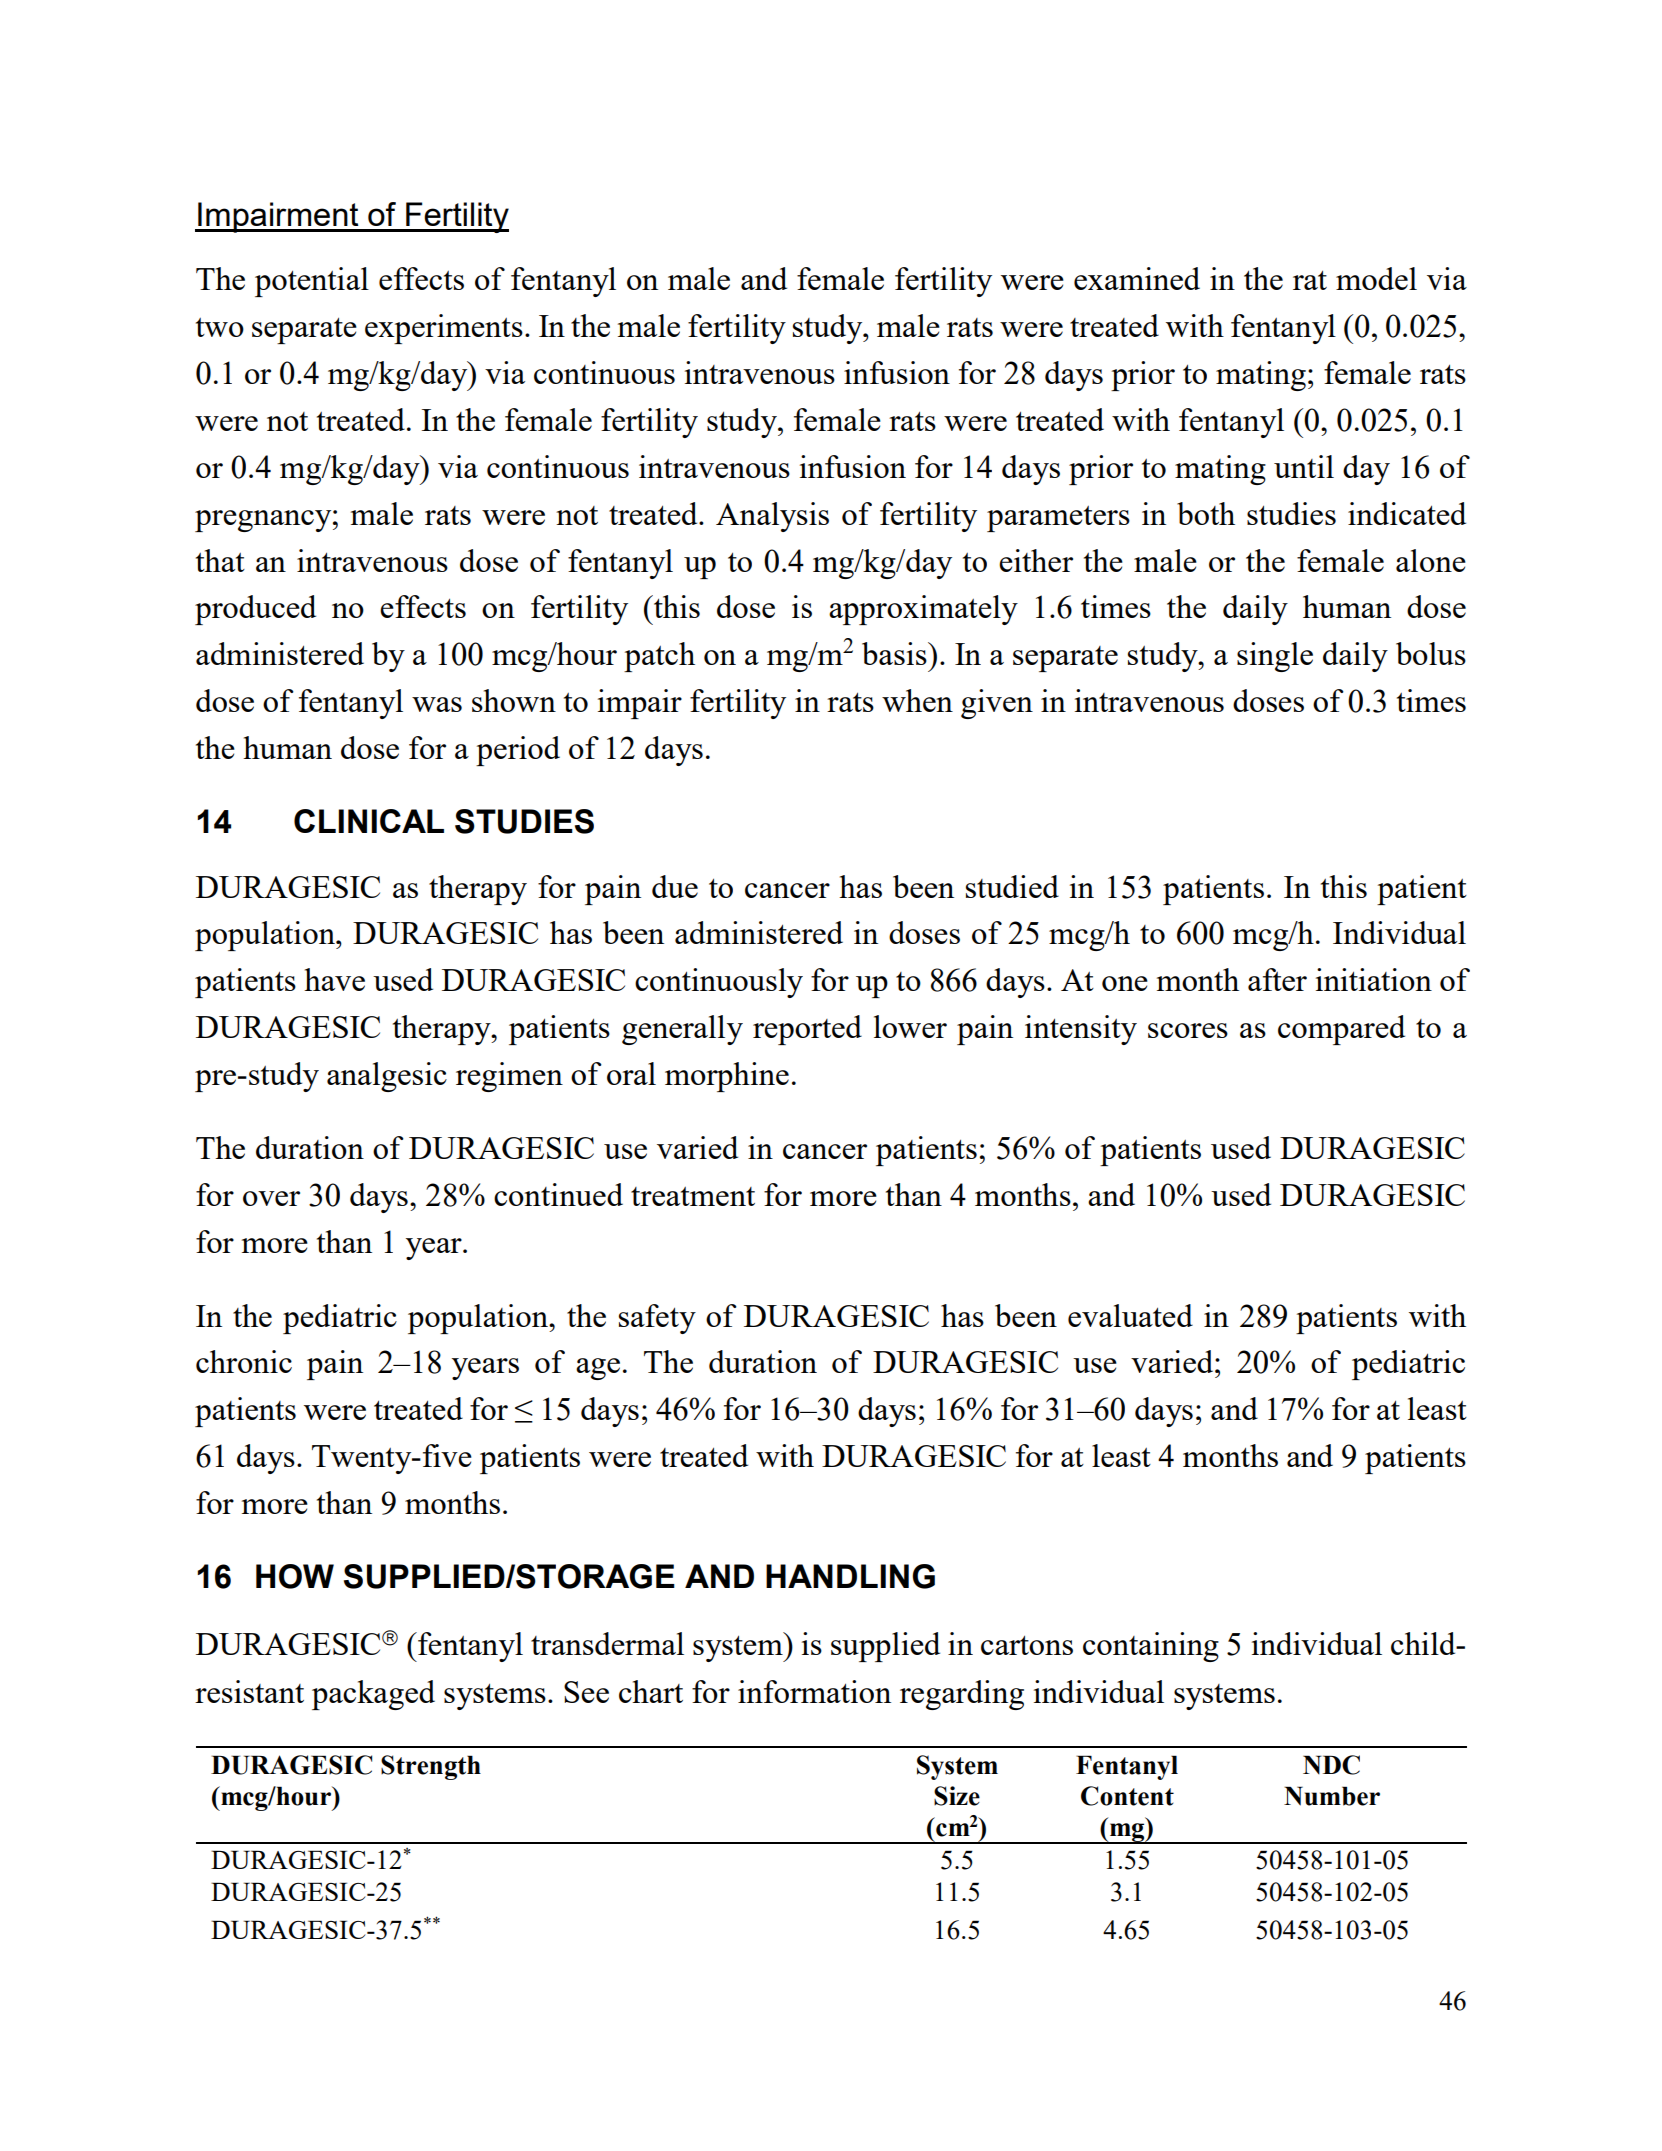  Describe the element at coordinates (693, 1196) in the screenshot. I see `treatment` at that location.
